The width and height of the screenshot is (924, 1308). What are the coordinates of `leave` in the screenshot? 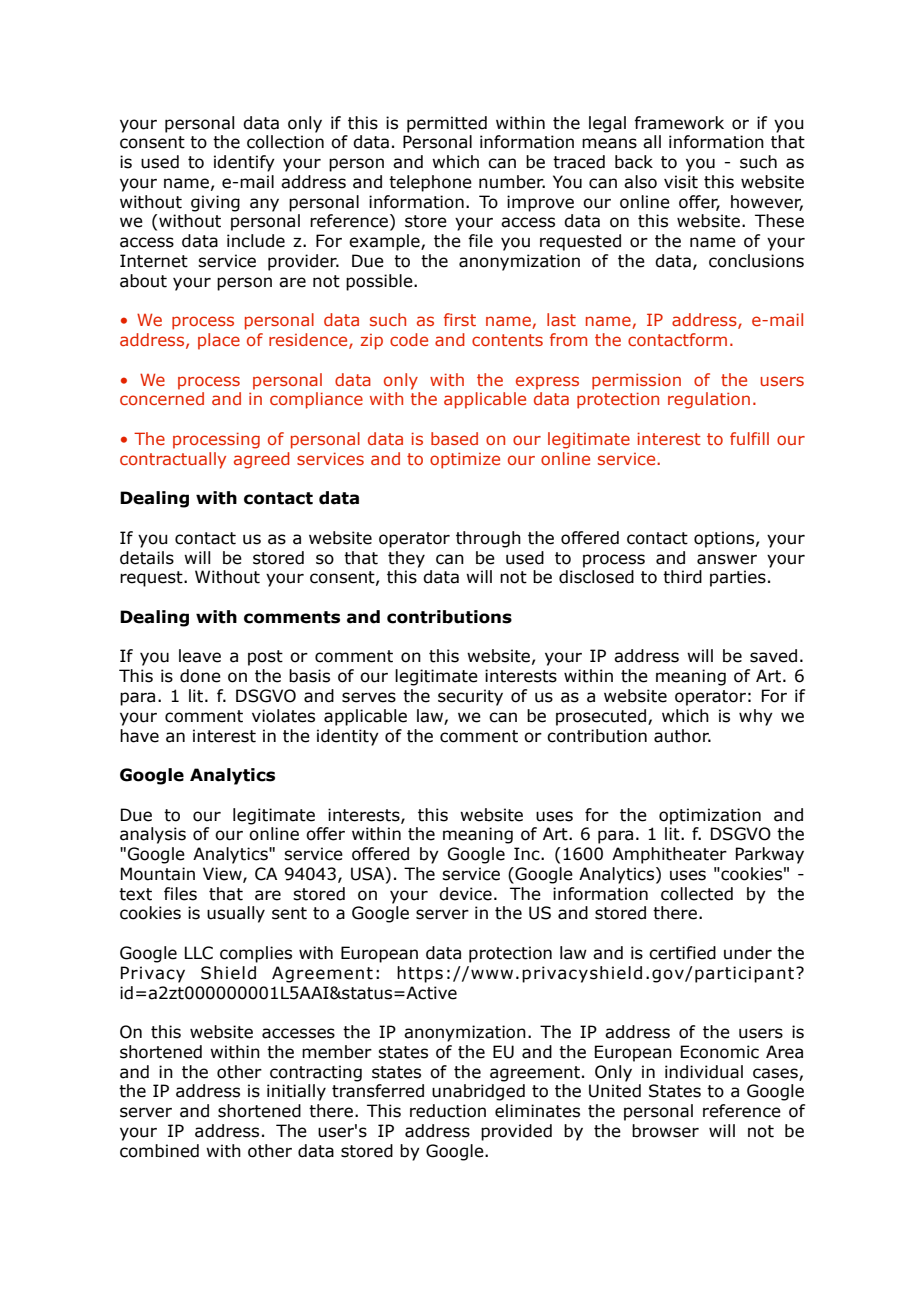 It's located at (200, 656).
